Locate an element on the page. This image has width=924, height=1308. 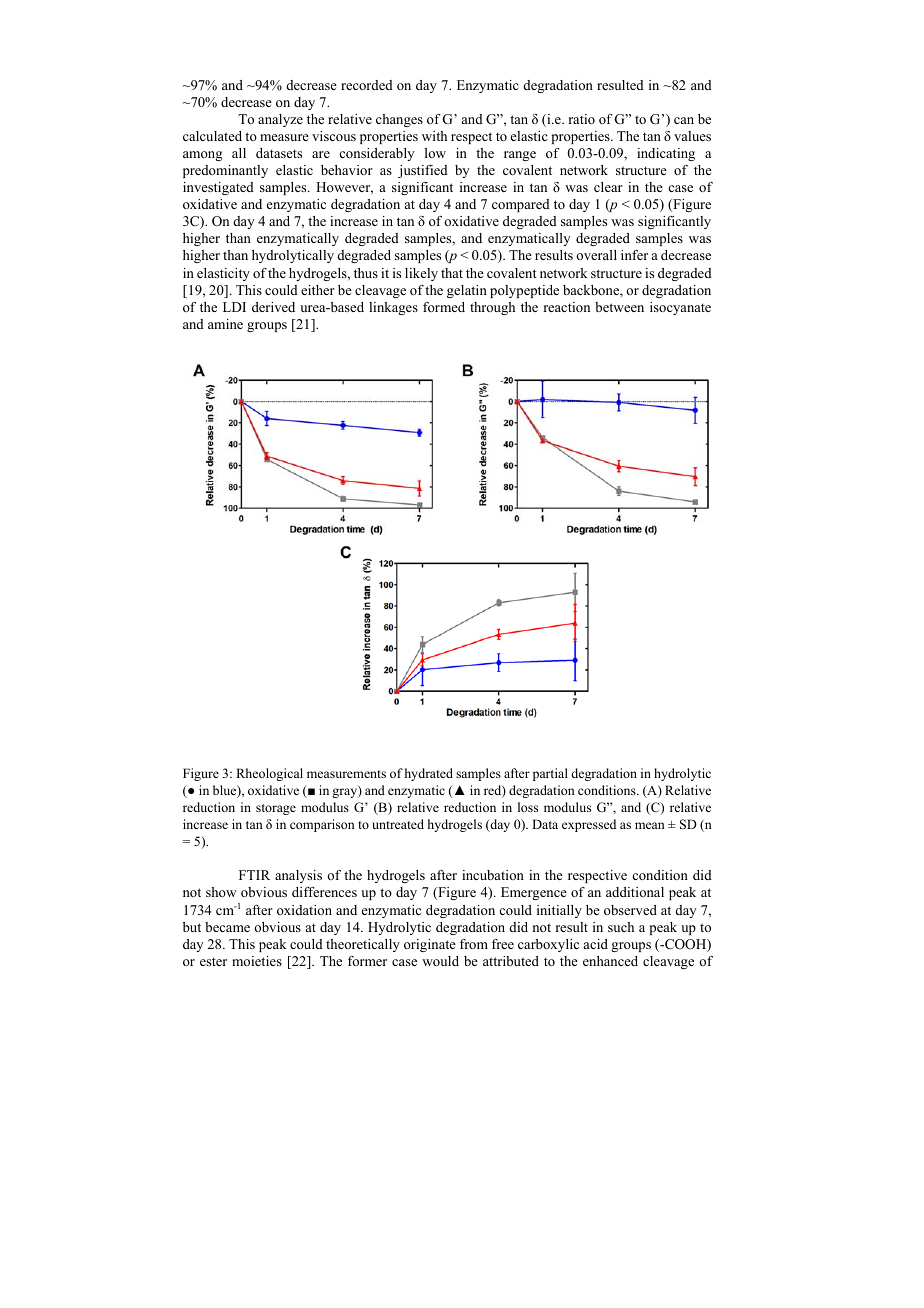
amine is located at coordinates (225, 324).
